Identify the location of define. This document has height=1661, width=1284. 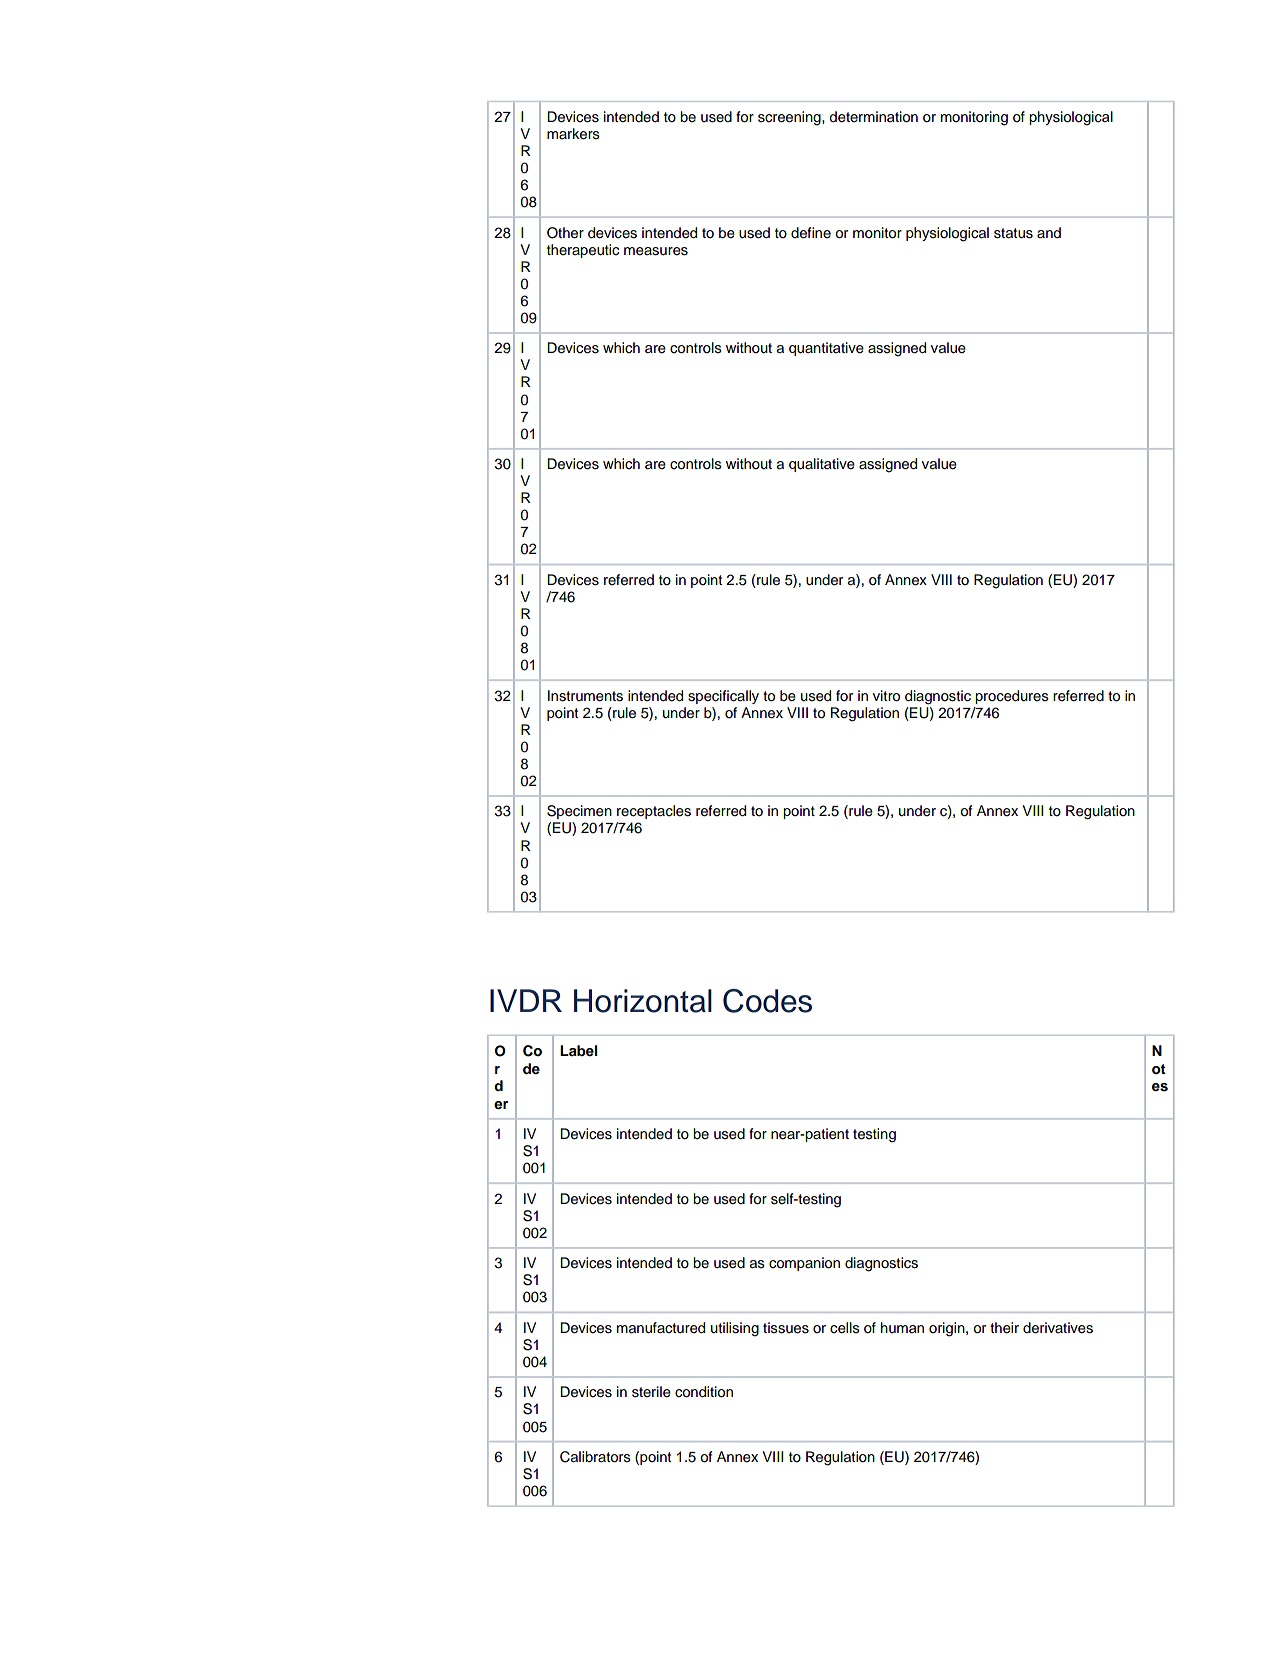
(811, 233).
